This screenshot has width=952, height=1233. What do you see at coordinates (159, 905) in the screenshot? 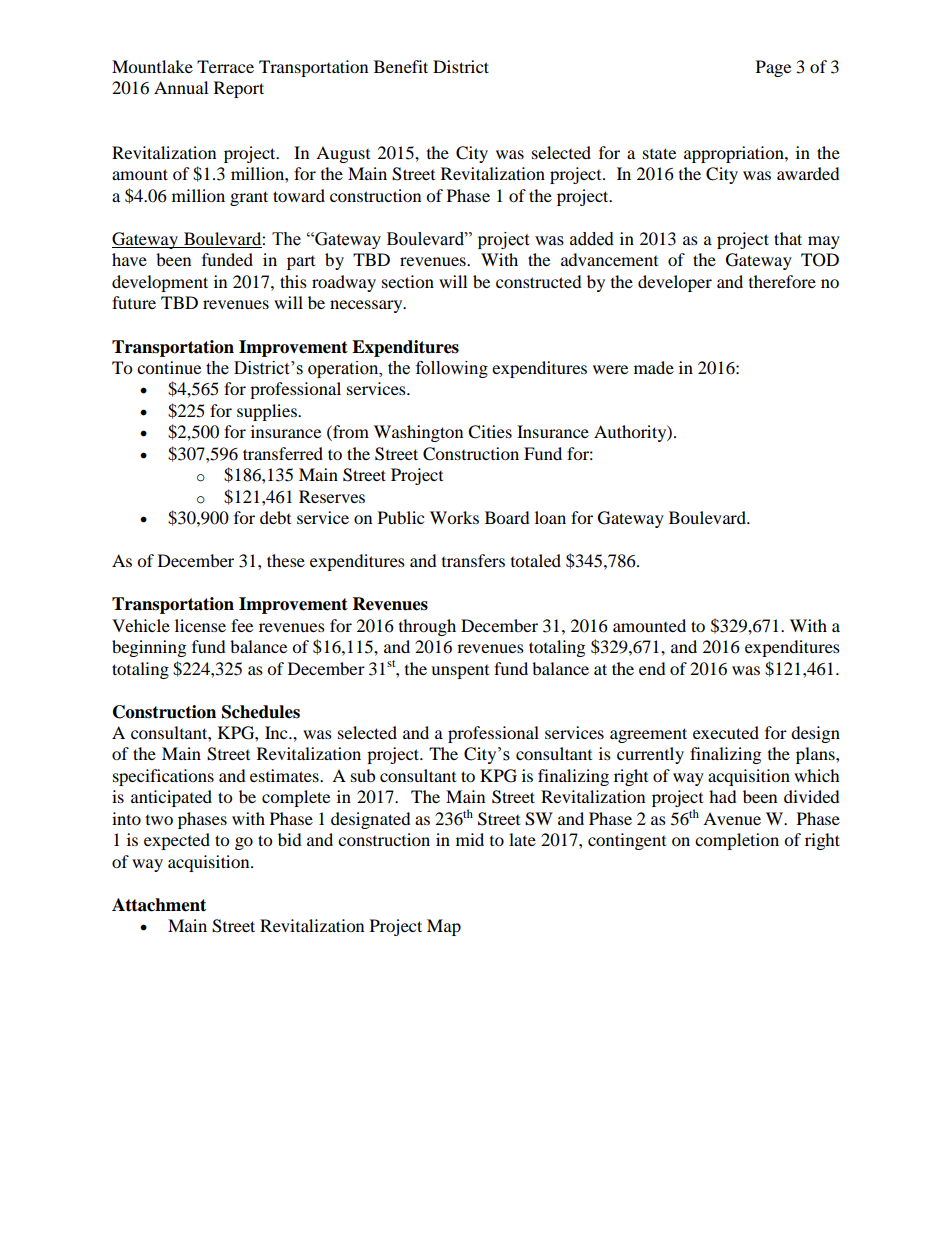
I see `Attachment` at bounding box center [159, 905].
